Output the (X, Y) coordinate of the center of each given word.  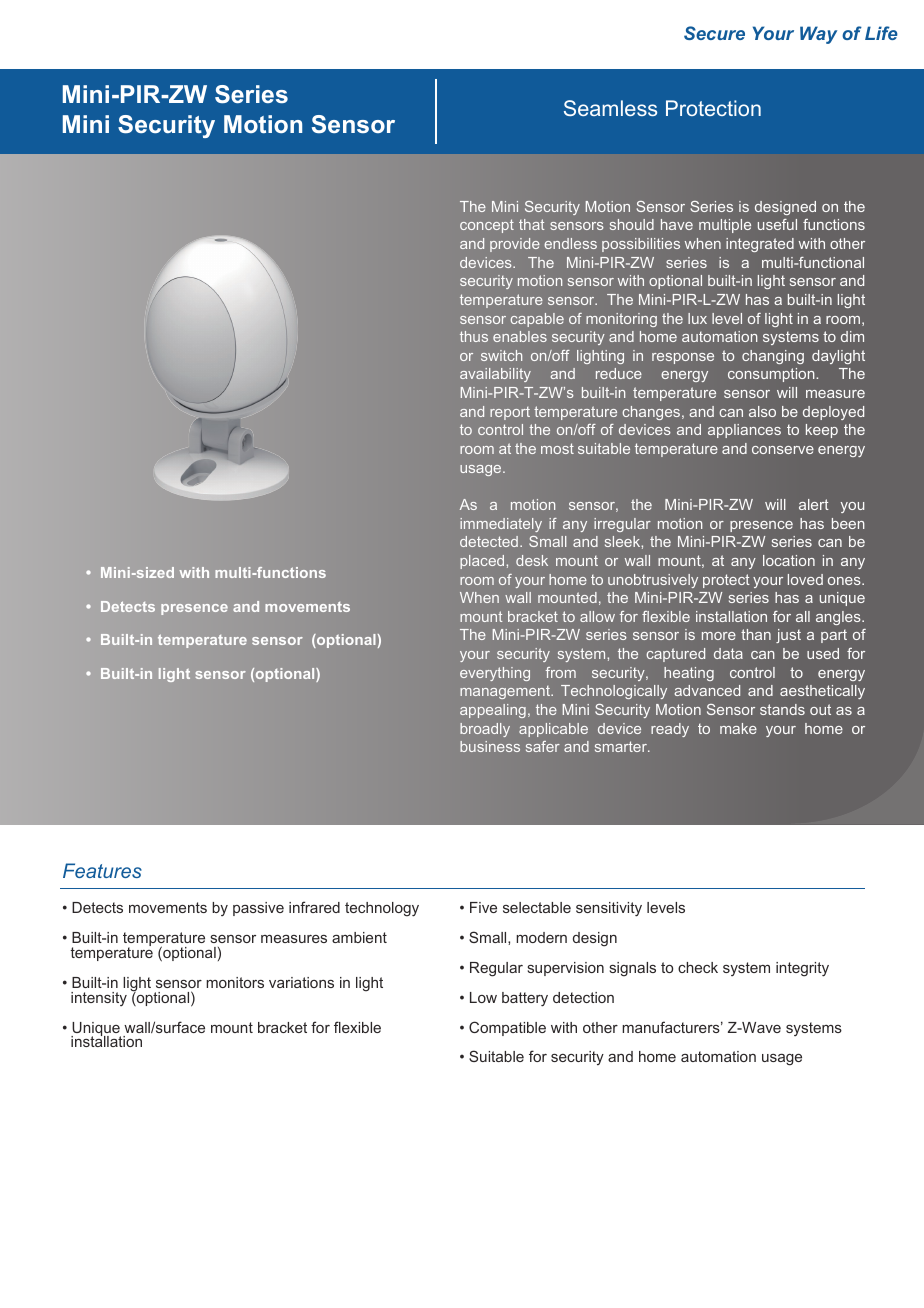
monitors (235, 982)
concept (487, 226)
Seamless (610, 108)
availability (495, 375)
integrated (760, 245)
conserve (783, 450)
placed (482, 562)
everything (495, 674)
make (738, 728)
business (490, 746)
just (788, 636)
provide (515, 245)
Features (102, 870)
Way (818, 35)
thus (474, 336)
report (510, 413)
